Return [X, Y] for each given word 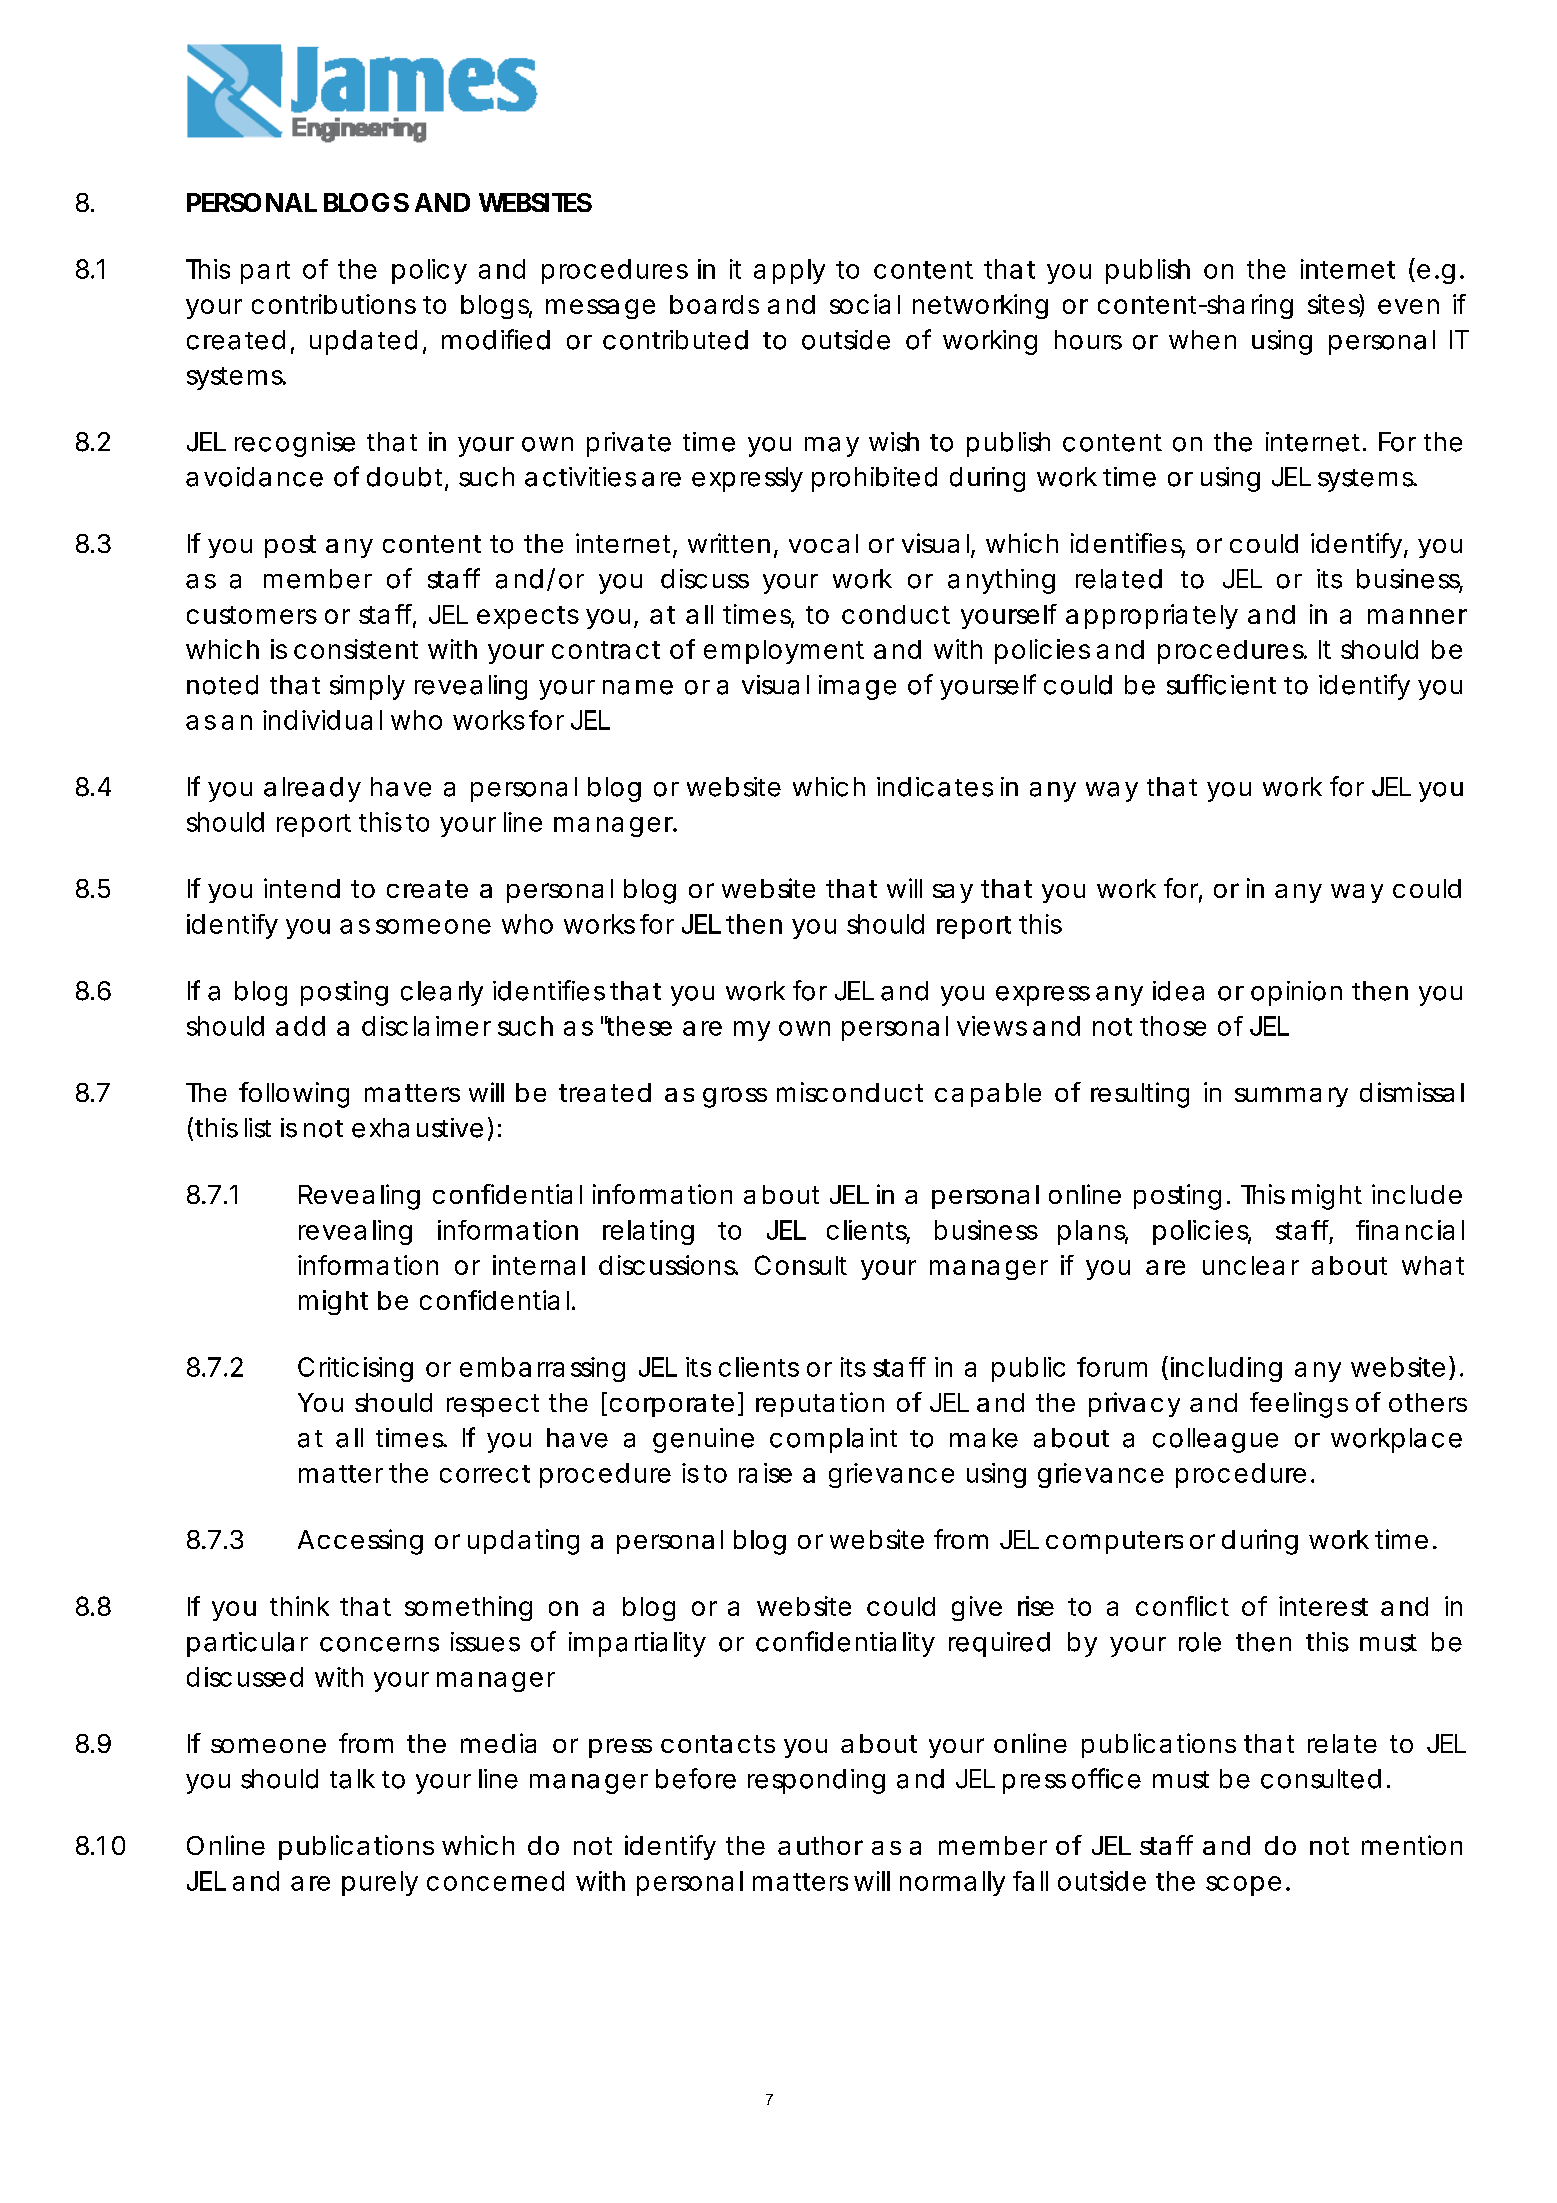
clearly [442, 993]
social [865, 304]
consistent [356, 649]
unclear [1251, 1265]
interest [1323, 1606]
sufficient [1221, 684]
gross [735, 1097]
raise [765, 1473]
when [1202, 340]
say [953, 893]
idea [1178, 991]
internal [539, 1265]
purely [380, 1883]
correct [485, 1474]
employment [784, 652]
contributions [334, 304]
